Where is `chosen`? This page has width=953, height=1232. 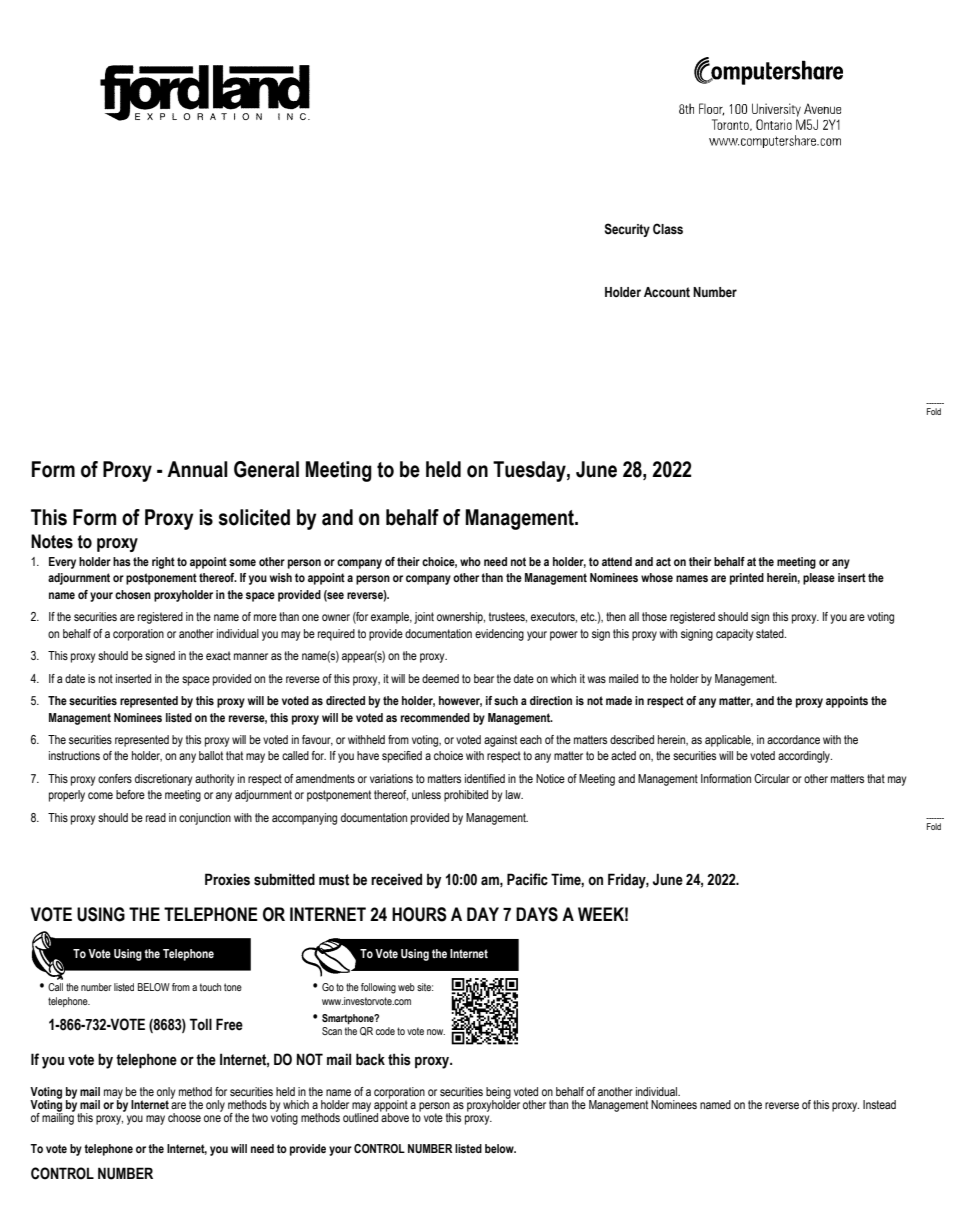 chosen is located at coordinates (133, 594).
